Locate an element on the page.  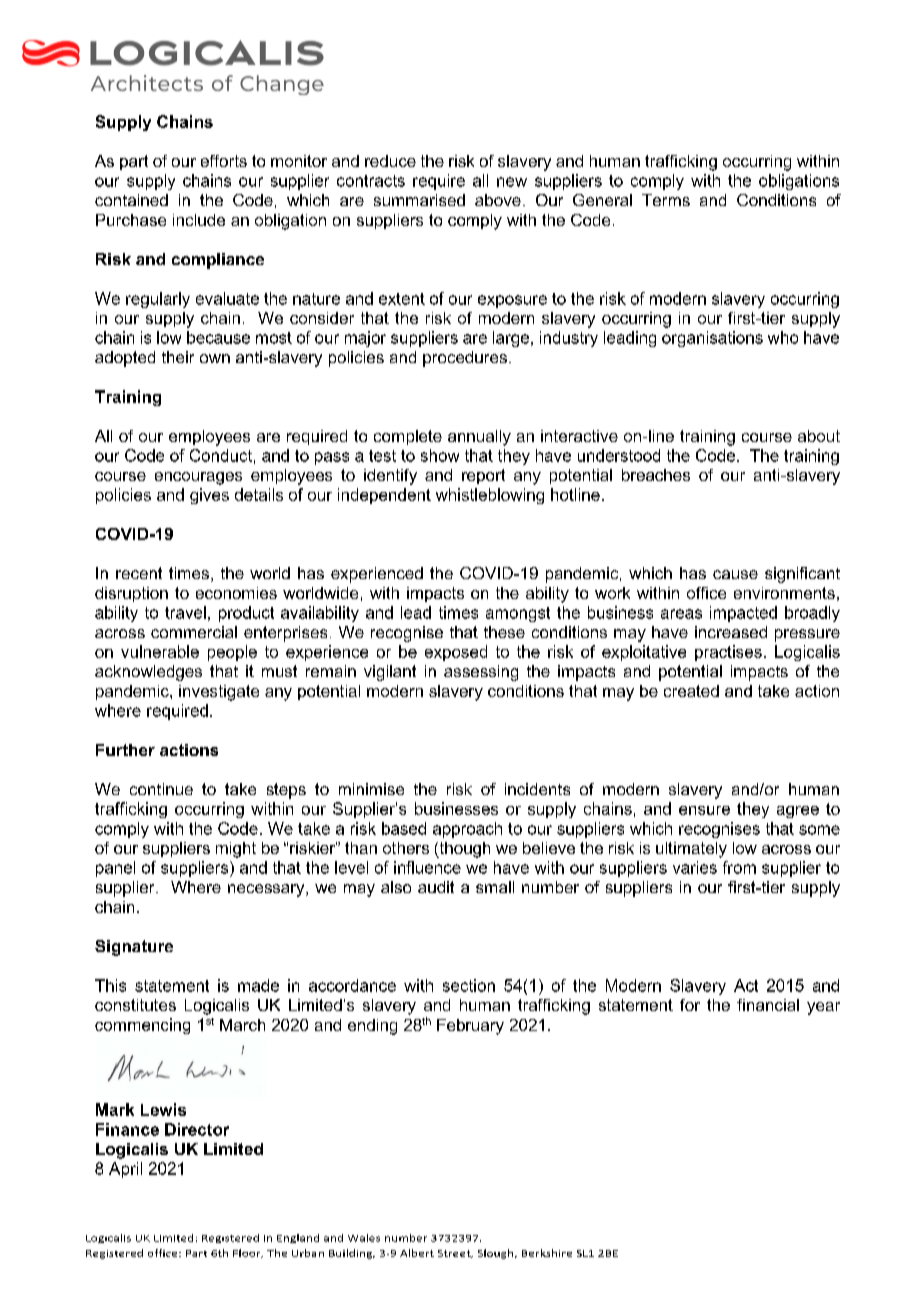
might is located at coordinates (236, 850).
